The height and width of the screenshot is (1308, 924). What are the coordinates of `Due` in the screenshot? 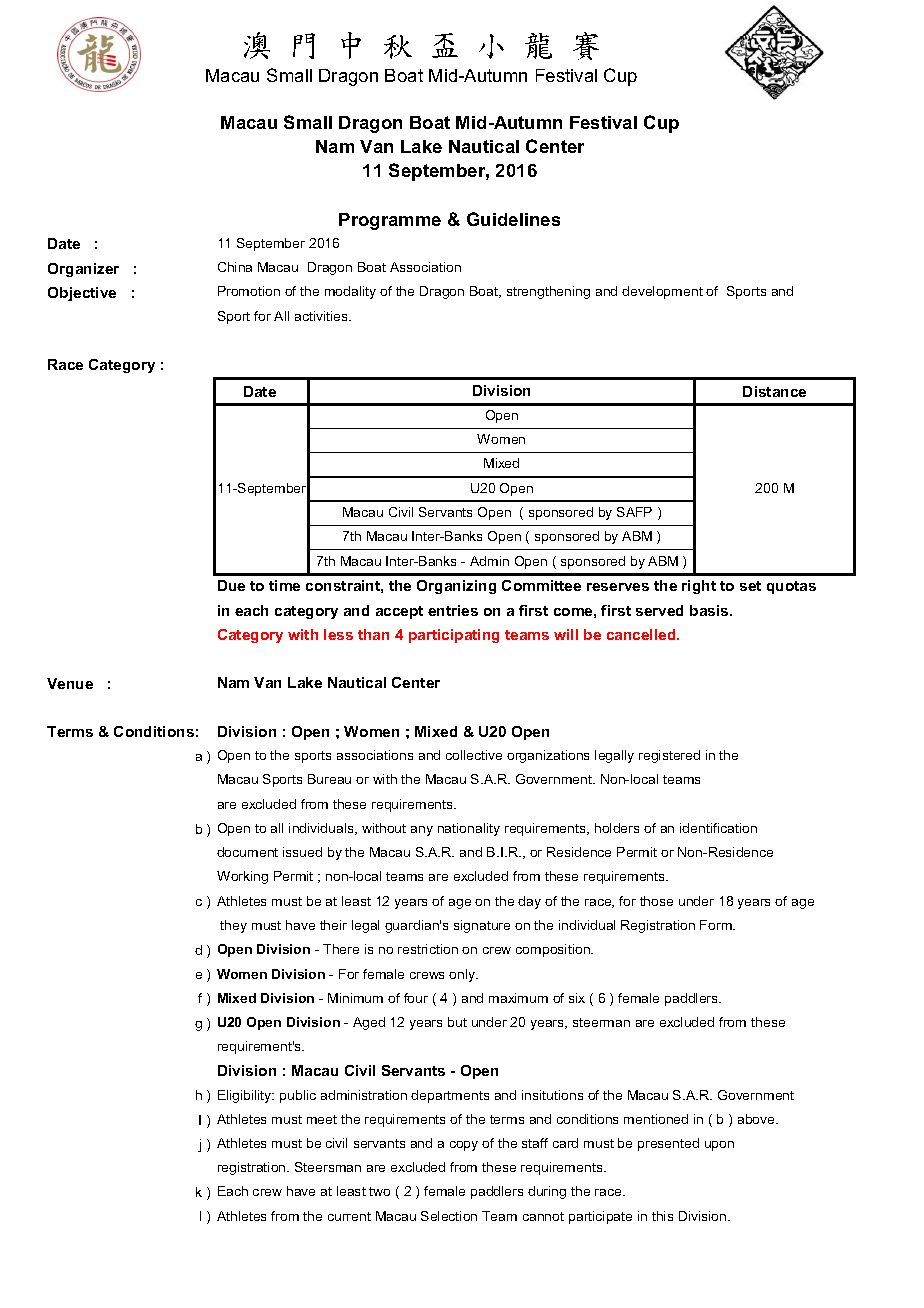 It's located at (231, 585).
